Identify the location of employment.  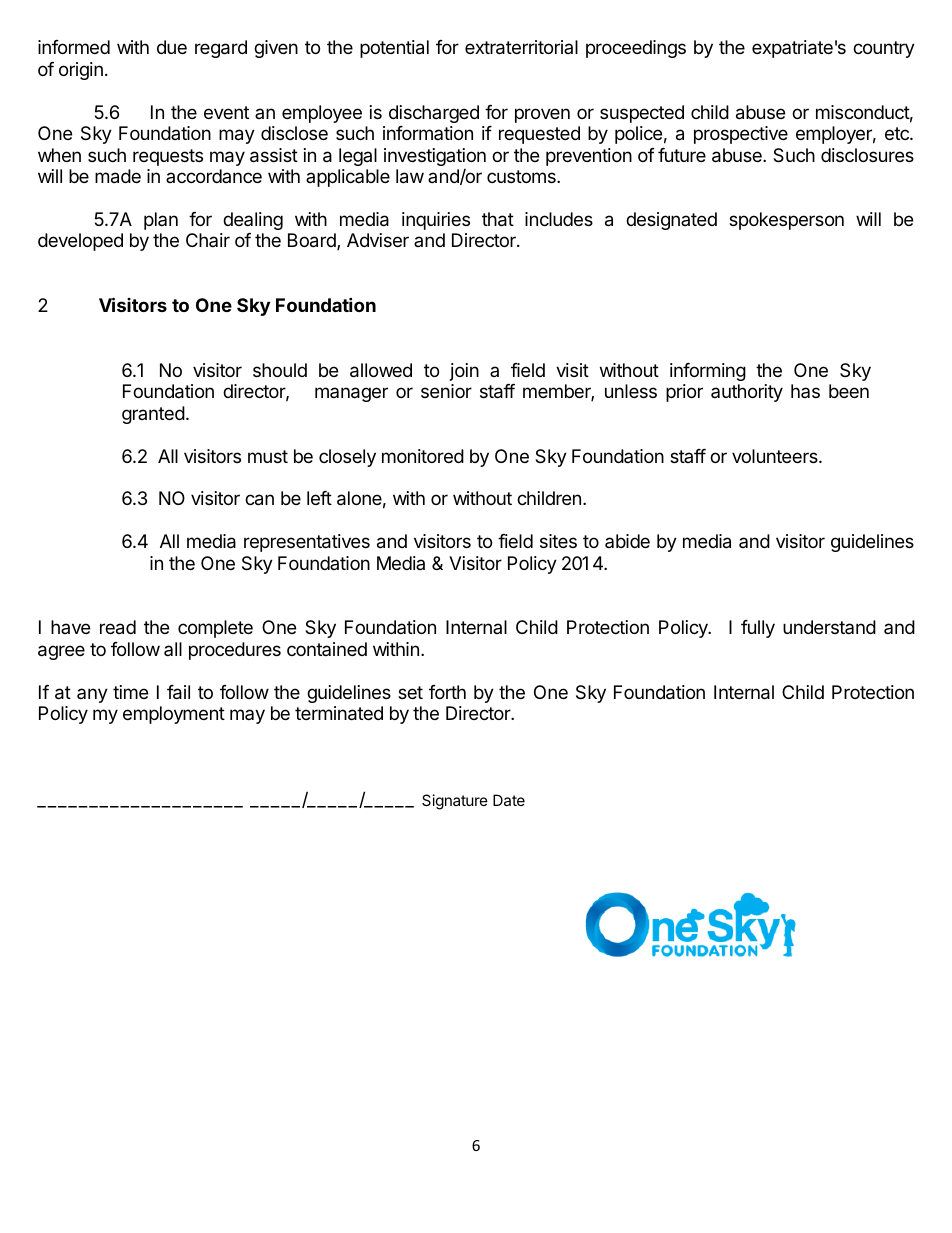
(174, 715).
